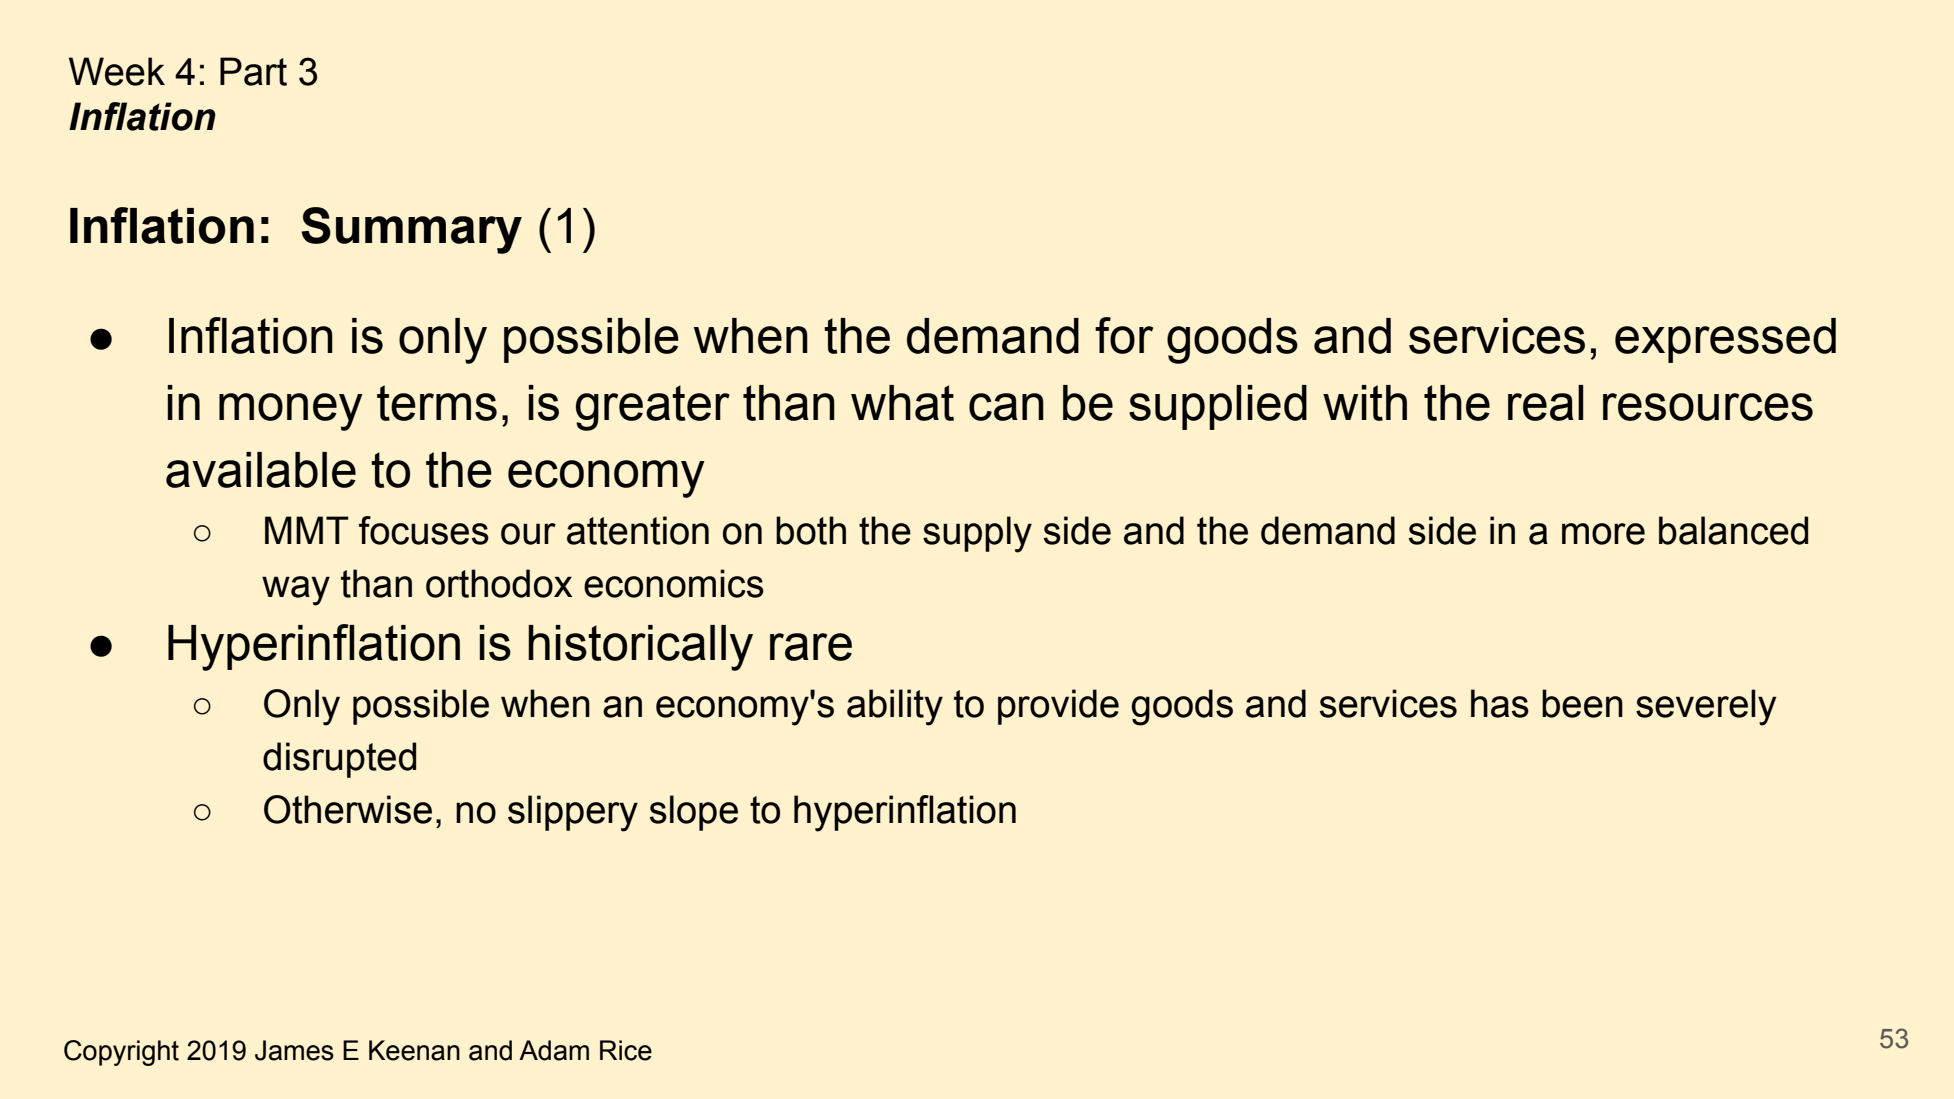 The height and width of the screenshot is (1099, 1954). Describe the element at coordinates (253, 71) in the screenshot. I see `Part` at that location.
